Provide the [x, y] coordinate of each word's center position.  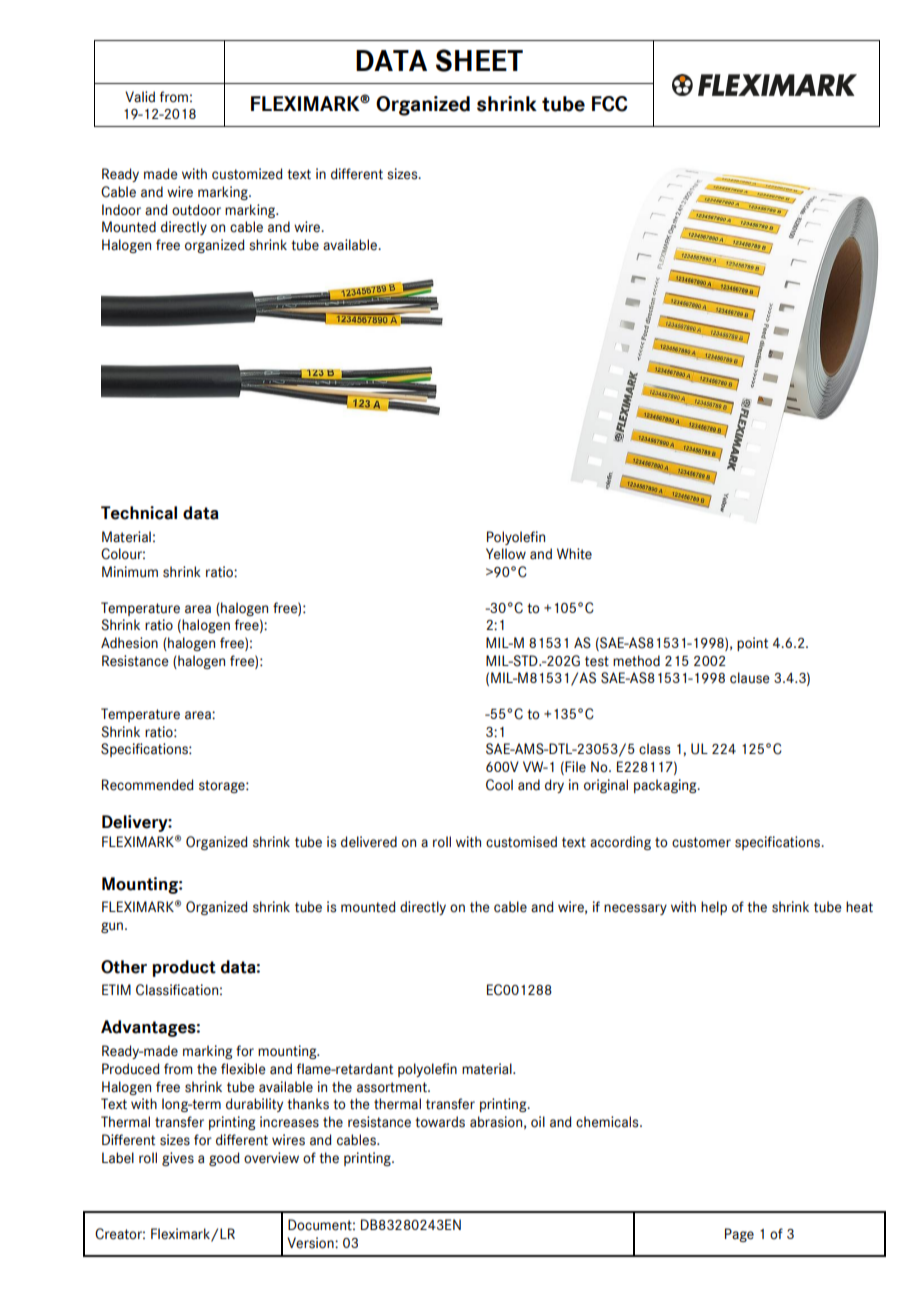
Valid [140, 97]
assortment [393, 1087]
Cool [499, 785]
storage [223, 786]
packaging [666, 786]
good [224, 1159]
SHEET [479, 60]
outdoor [196, 210]
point [752, 644]
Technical [139, 513]
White [574, 554]
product [184, 968]
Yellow [506, 554]
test [597, 661]
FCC [610, 104]
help [714, 908]
